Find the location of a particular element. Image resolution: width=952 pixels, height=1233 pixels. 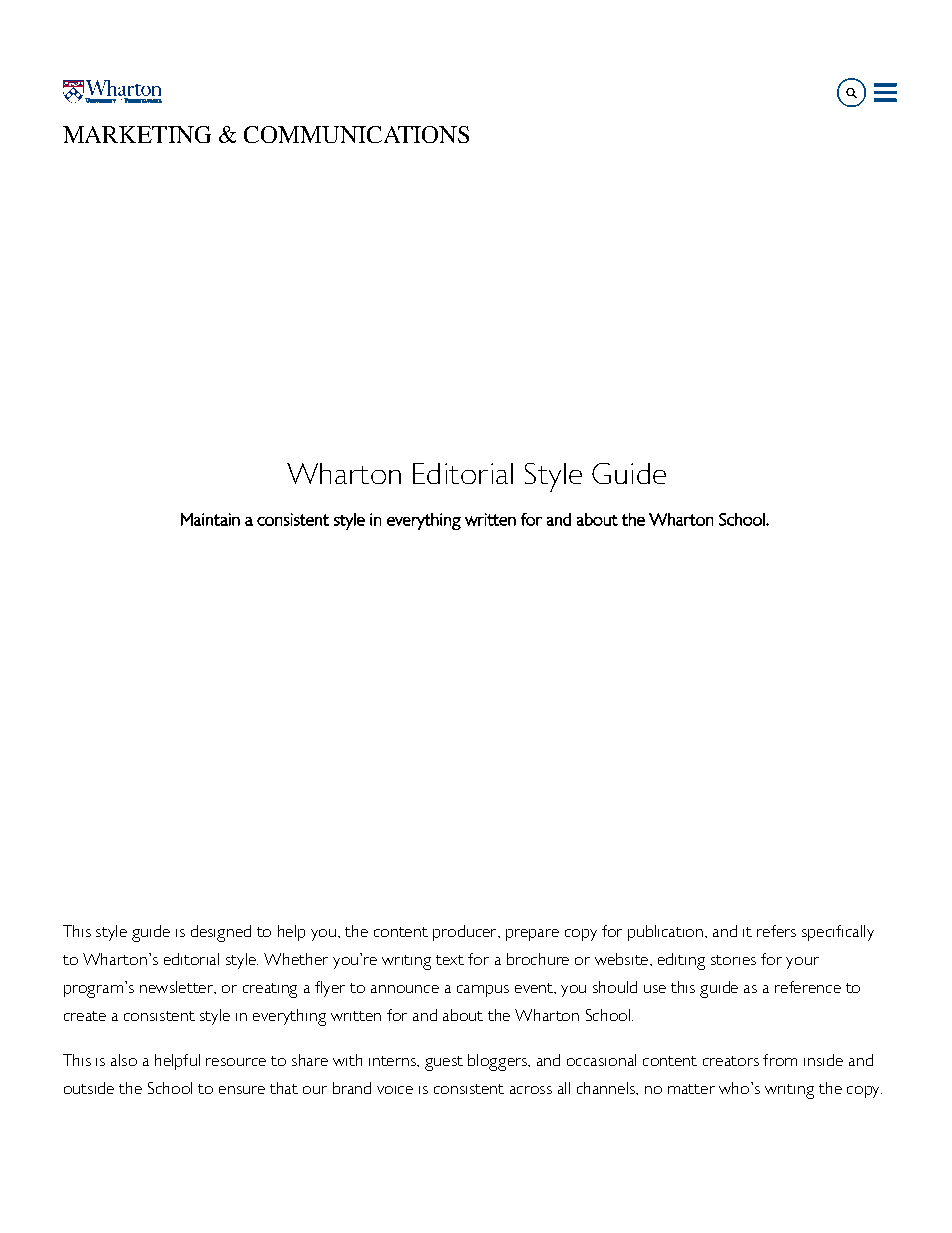

guest is located at coordinates (444, 1063).
